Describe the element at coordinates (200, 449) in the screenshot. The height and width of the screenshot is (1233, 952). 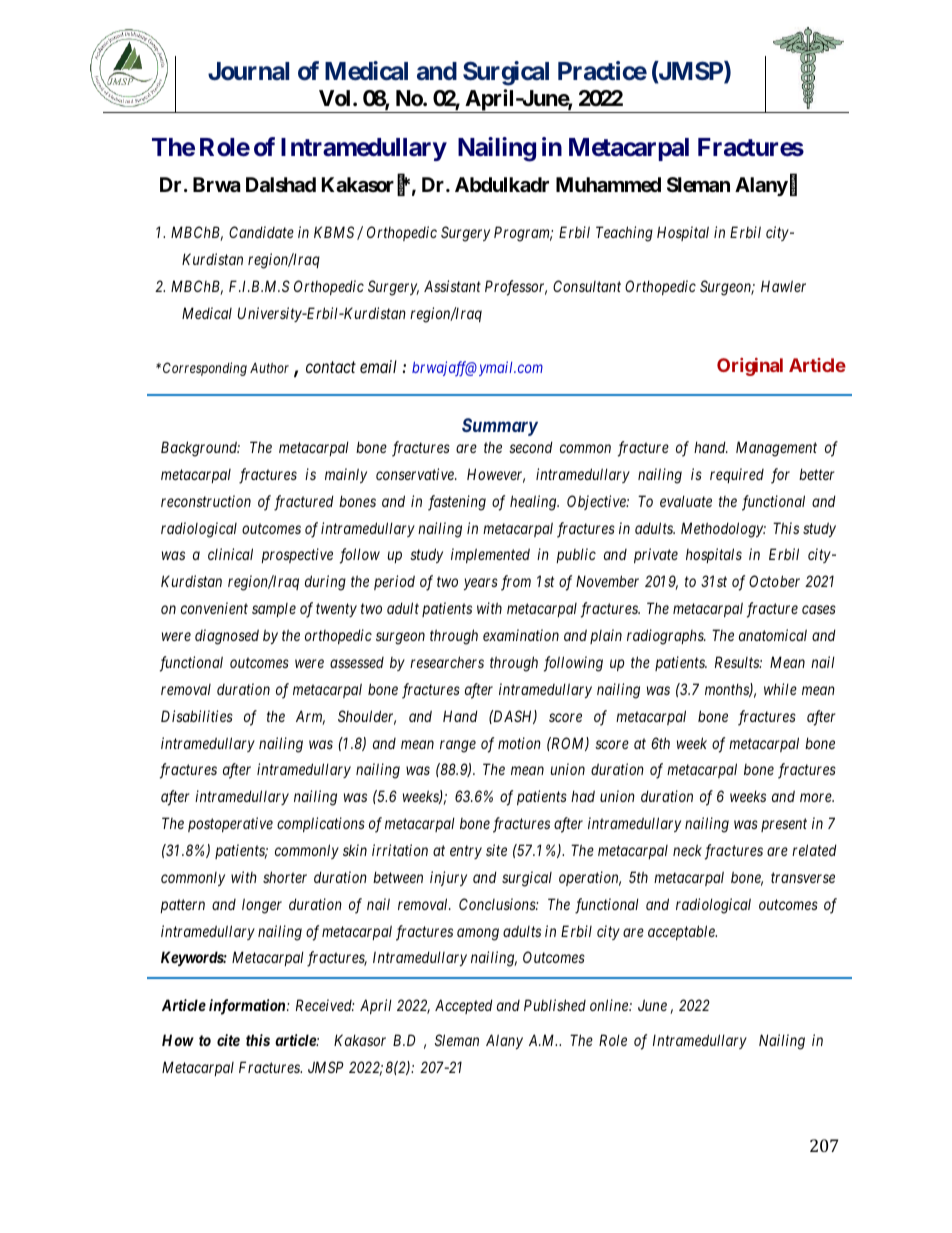
I see `Background` at that location.
